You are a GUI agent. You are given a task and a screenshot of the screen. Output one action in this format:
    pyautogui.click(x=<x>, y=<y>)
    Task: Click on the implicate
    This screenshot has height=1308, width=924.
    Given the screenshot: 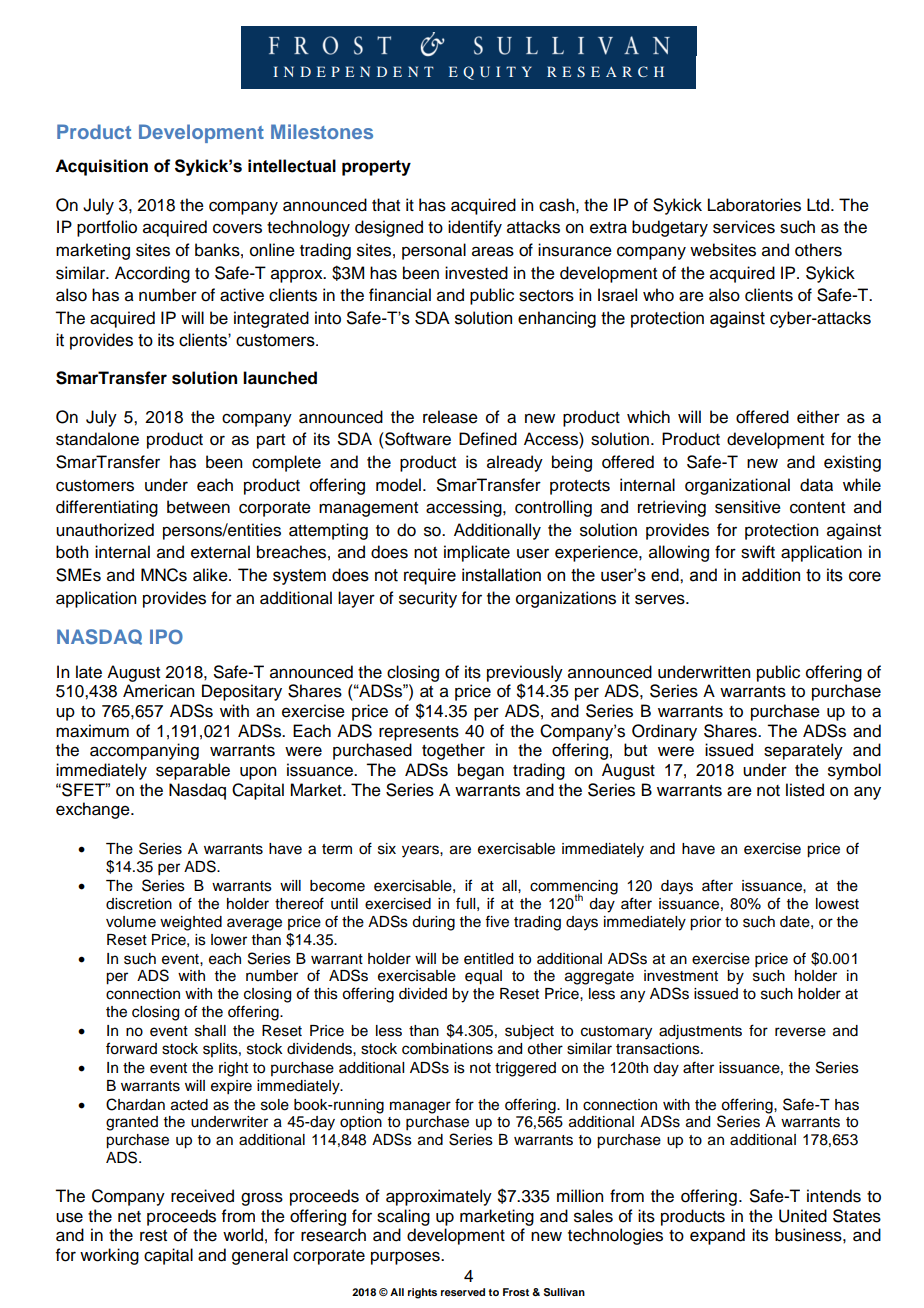 What is the action you would take?
    pyautogui.click(x=477, y=553)
